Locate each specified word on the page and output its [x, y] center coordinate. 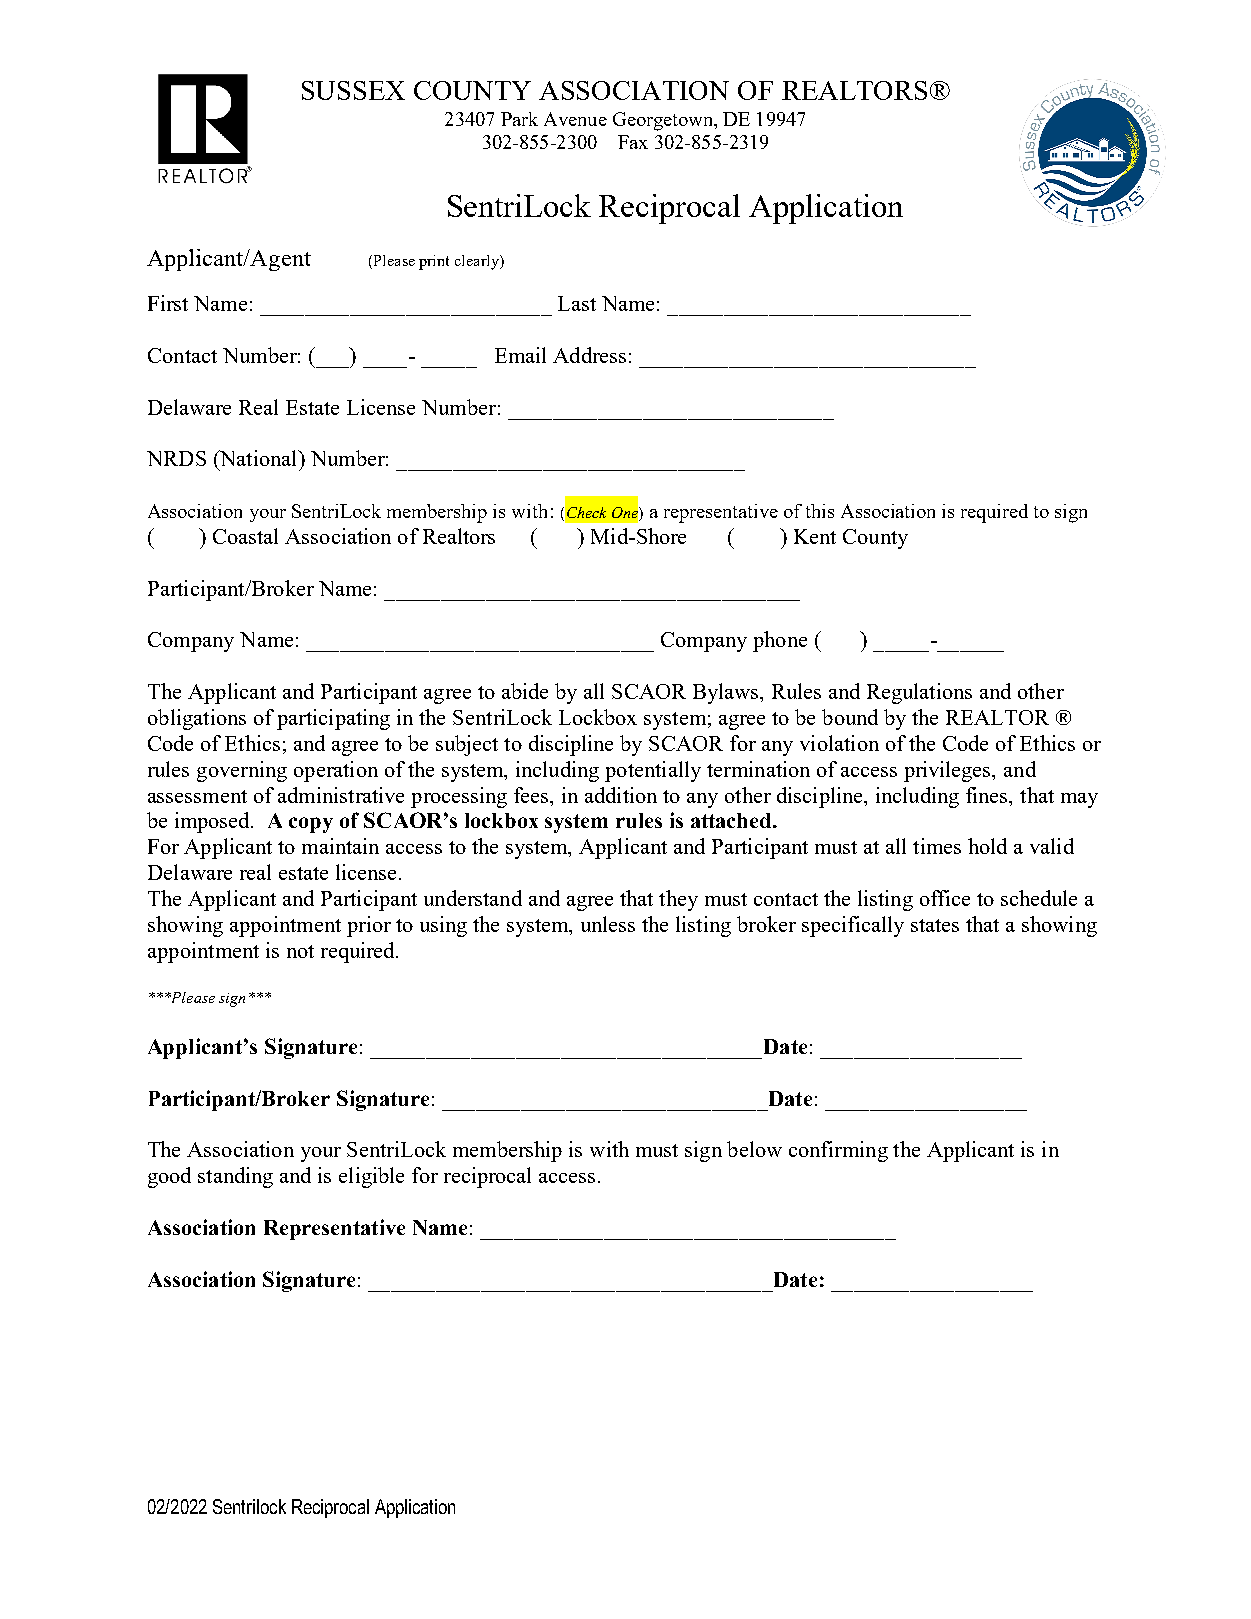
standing [235, 1177]
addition [621, 795]
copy [311, 825]
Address [589, 355]
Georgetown [664, 121]
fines [988, 795]
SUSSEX [353, 90]
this [820, 511]
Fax [633, 142]
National [259, 458]
